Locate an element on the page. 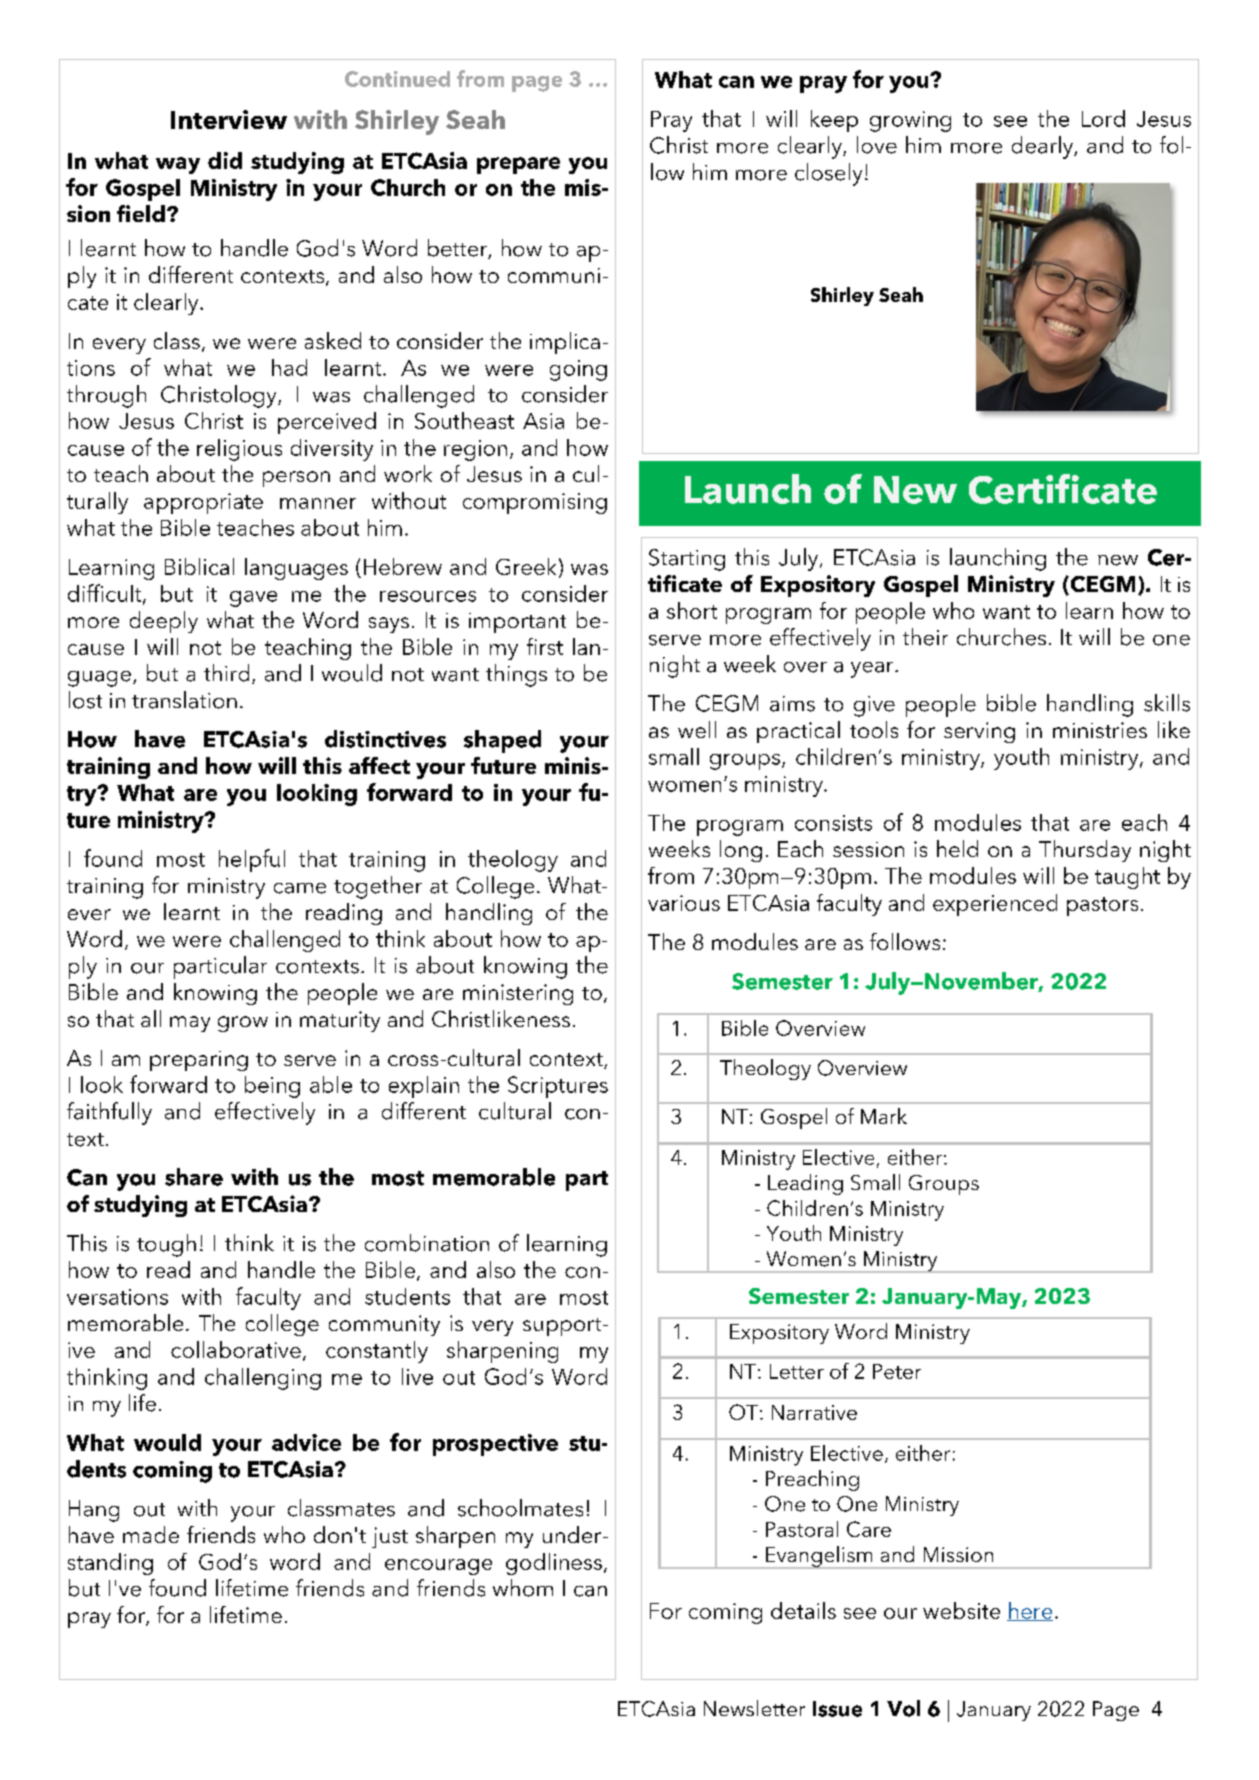 The width and height of the image is (1259, 1780). helpful is located at coordinates (252, 860).
